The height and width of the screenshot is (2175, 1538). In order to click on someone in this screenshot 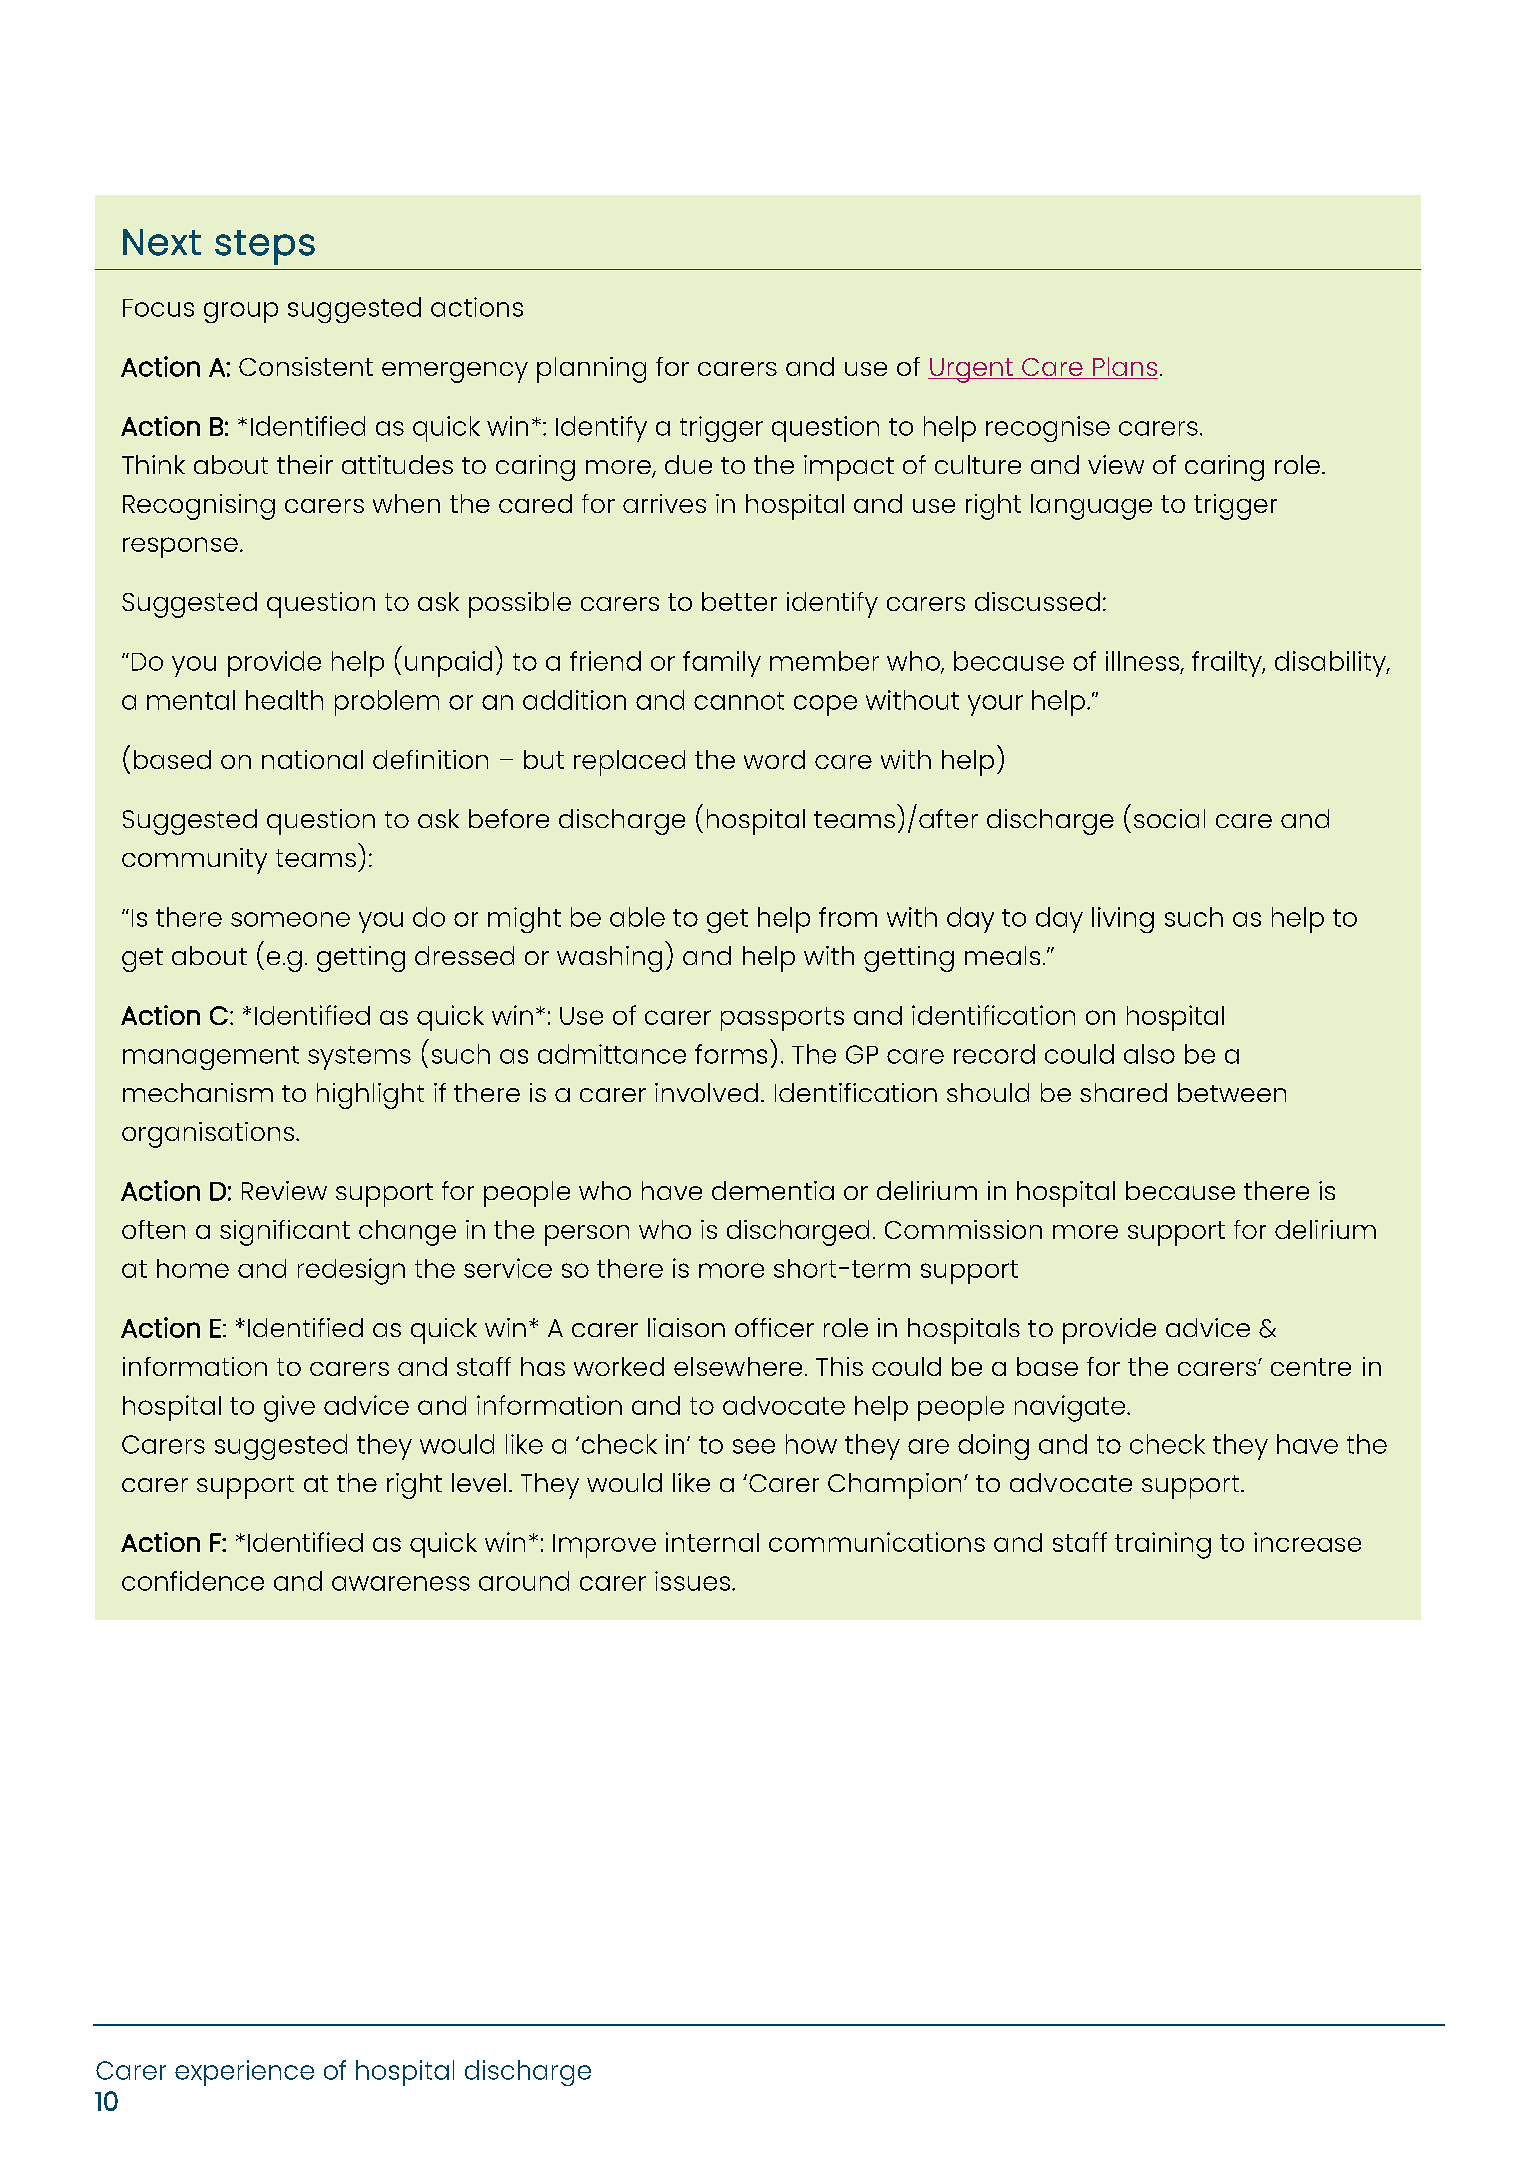, I will do `click(290, 919)`.
